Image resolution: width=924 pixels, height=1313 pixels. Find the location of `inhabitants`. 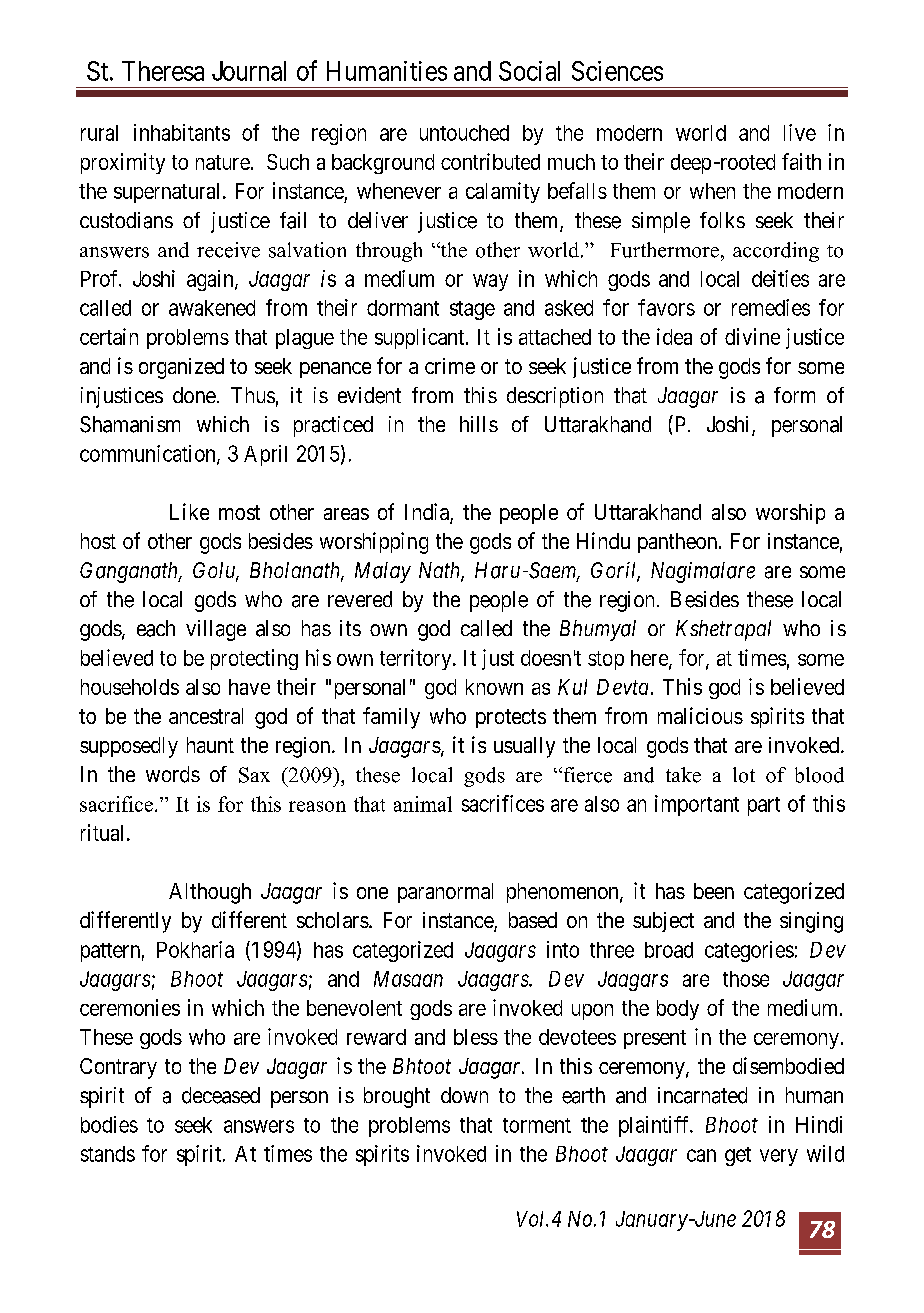

inhabitants is located at coordinates (182, 132).
